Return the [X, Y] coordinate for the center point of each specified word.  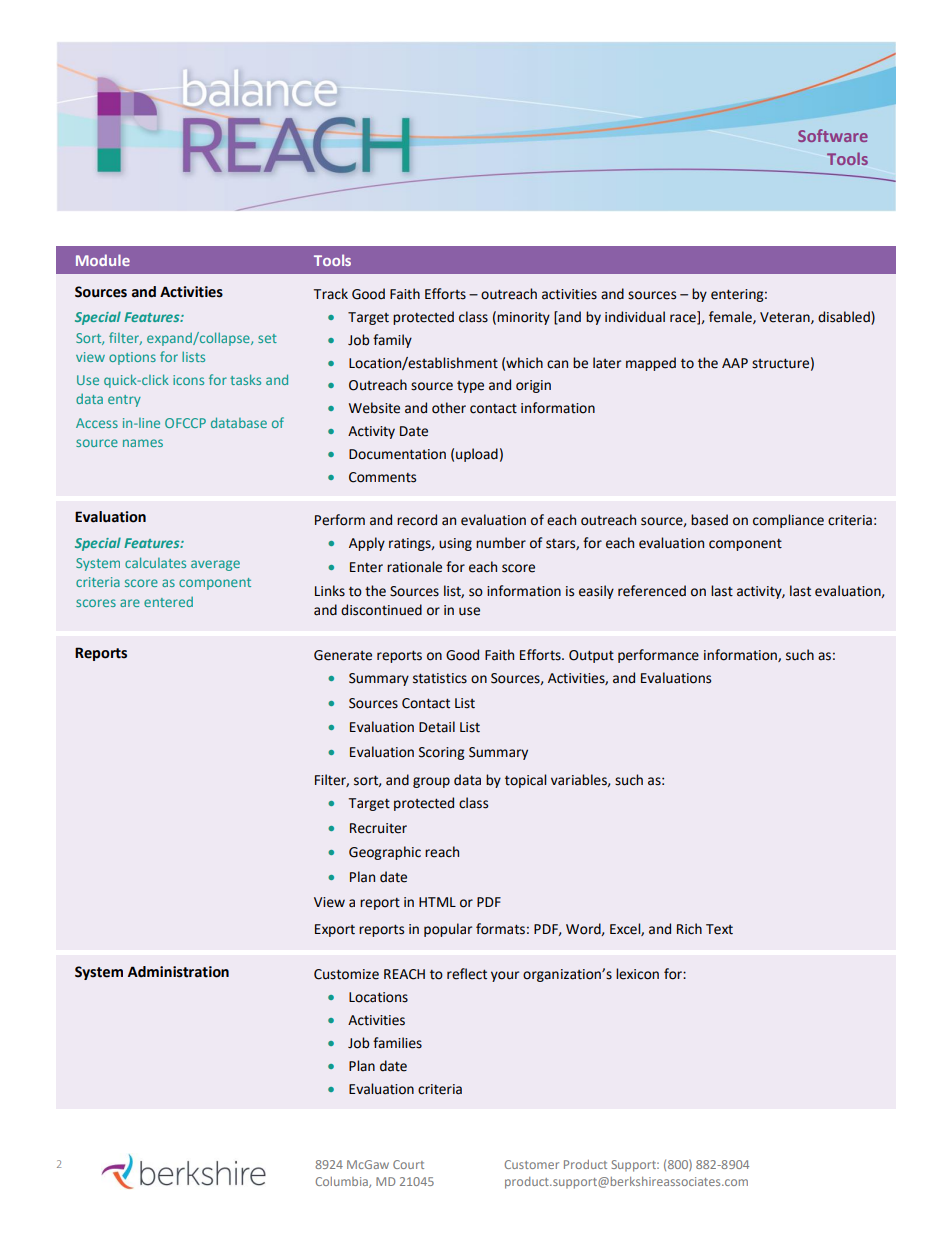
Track [331, 294]
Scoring [442, 753]
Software [833, 135]
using [455, 544]
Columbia [343, 1182]
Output [591, 656]
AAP [735, 363]
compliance [788, 521]
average [215, 565]
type [470, 387]
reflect [467, 974]
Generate [343, 655]
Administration [178, 972]
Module [103, 260]
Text [719, 929]
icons [188, 380]
